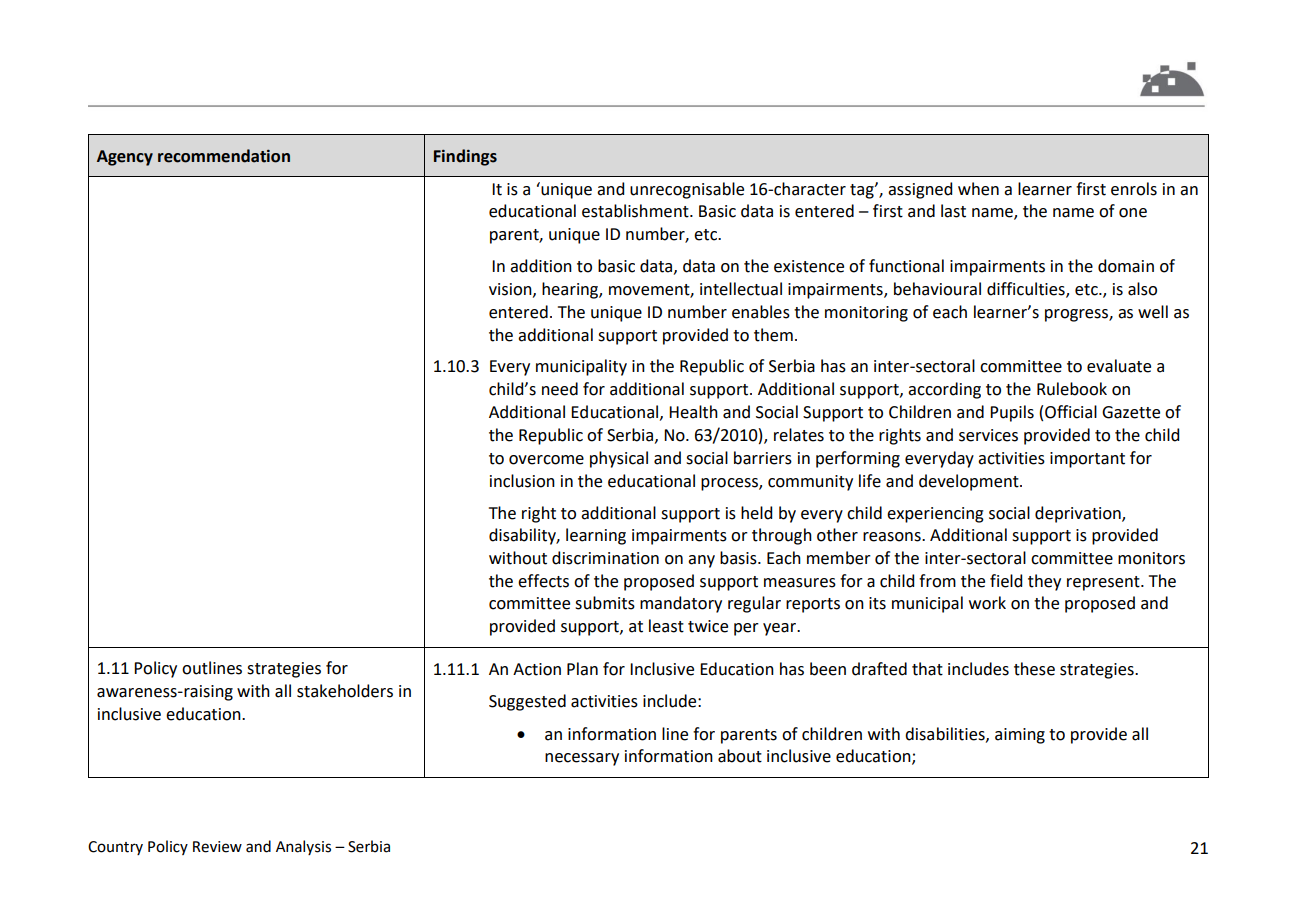 This screenshot has height=924, width=1308. Describe the element at coordinates (687, 190) in the screenshot. I see `unrecognisable` at that location.
